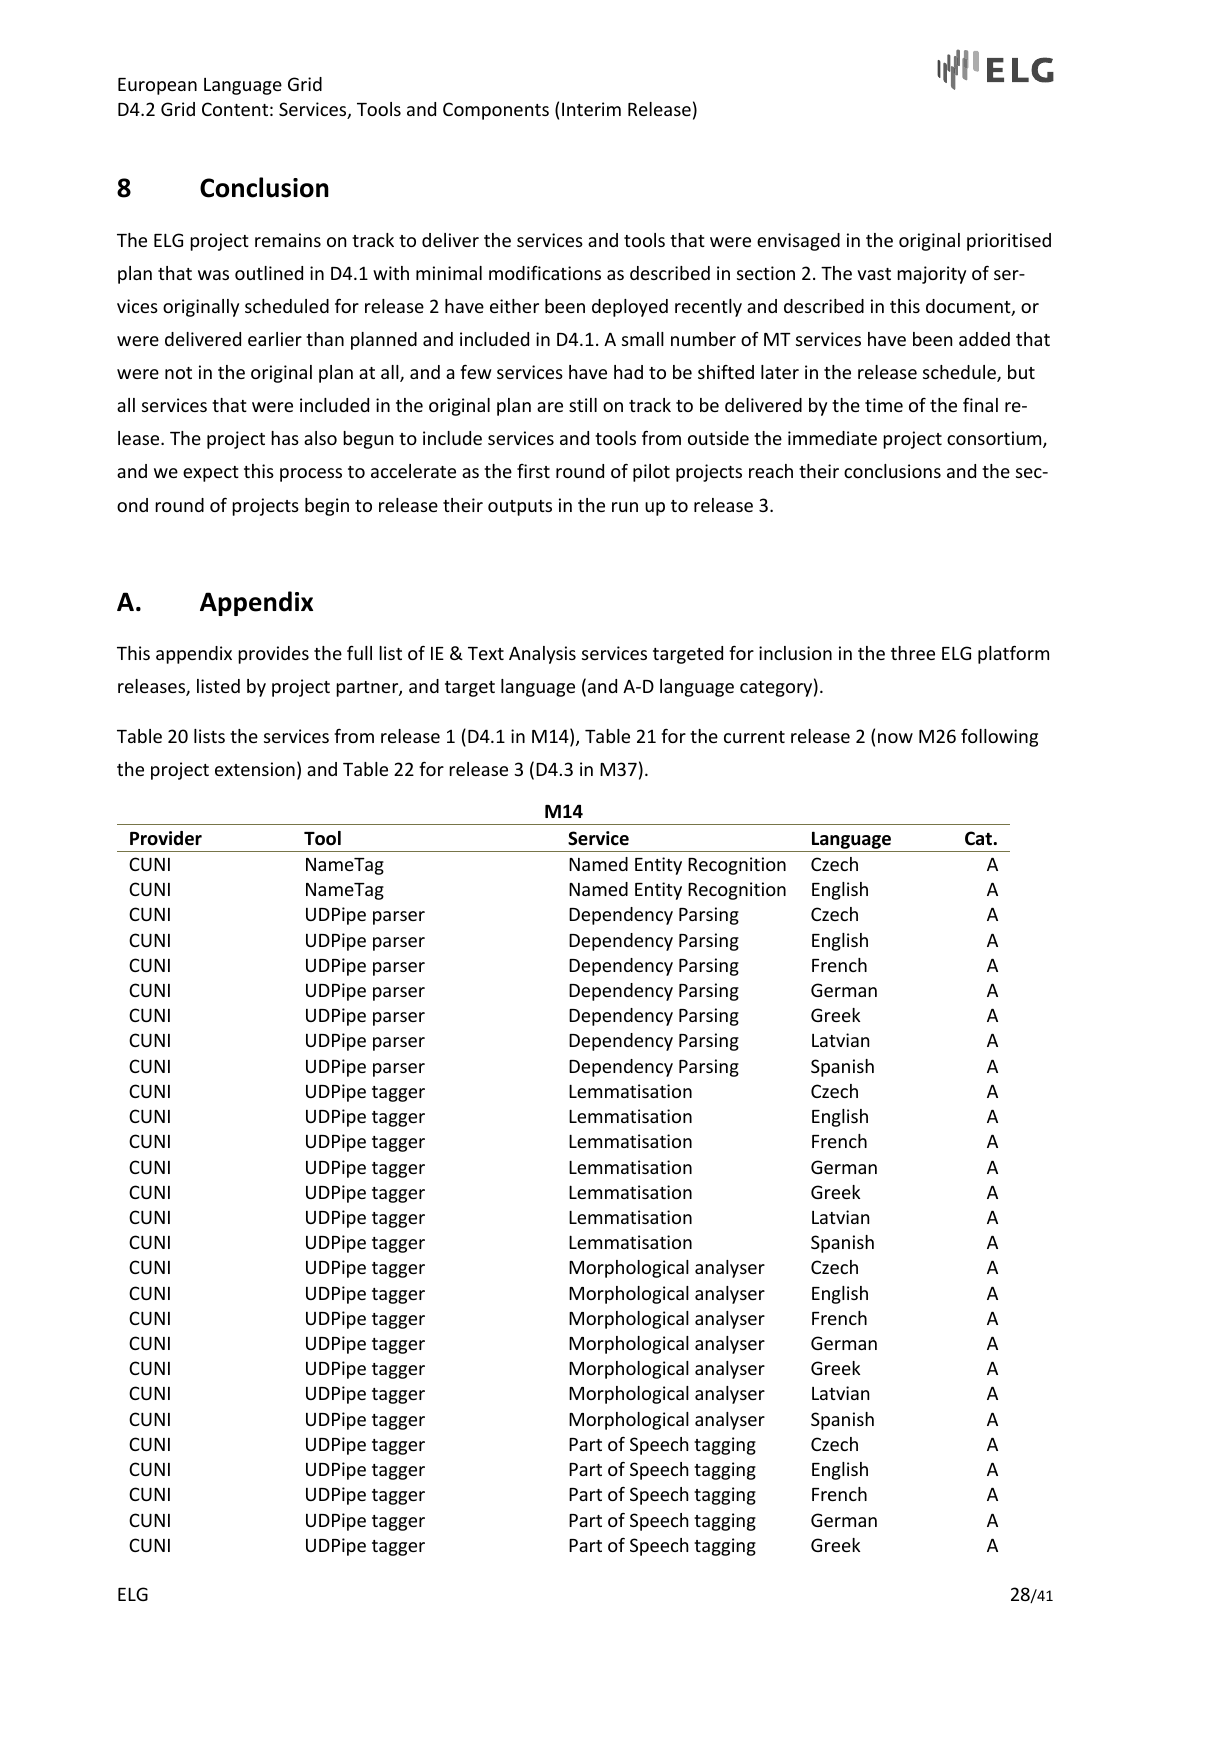 This document has width=1229, height=1739. Describe the element at coordinates (545, 273) in the document. I see `modifications` at that location.
